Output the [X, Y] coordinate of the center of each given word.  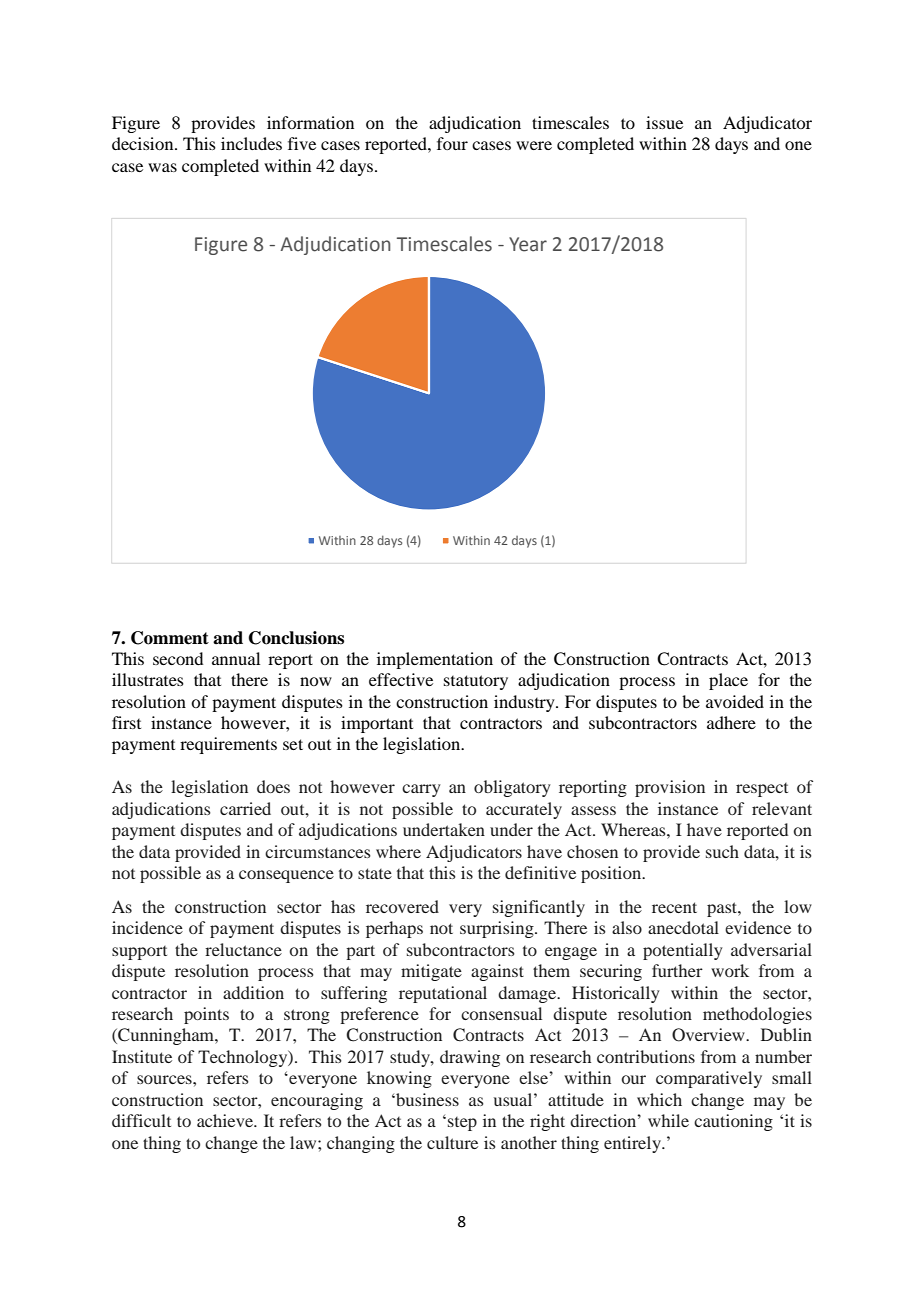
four [452, 143]
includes [251, 143]
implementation [435, 660]
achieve [226, 1120]
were [534, 145]
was [162, 167]
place [728, 681]
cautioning [733, 1122]
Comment [170, 638]
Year [528, 244]
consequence [286, 876]
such [722, 851]
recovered [402, 906]
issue [664, 122]
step [462, 1124]
